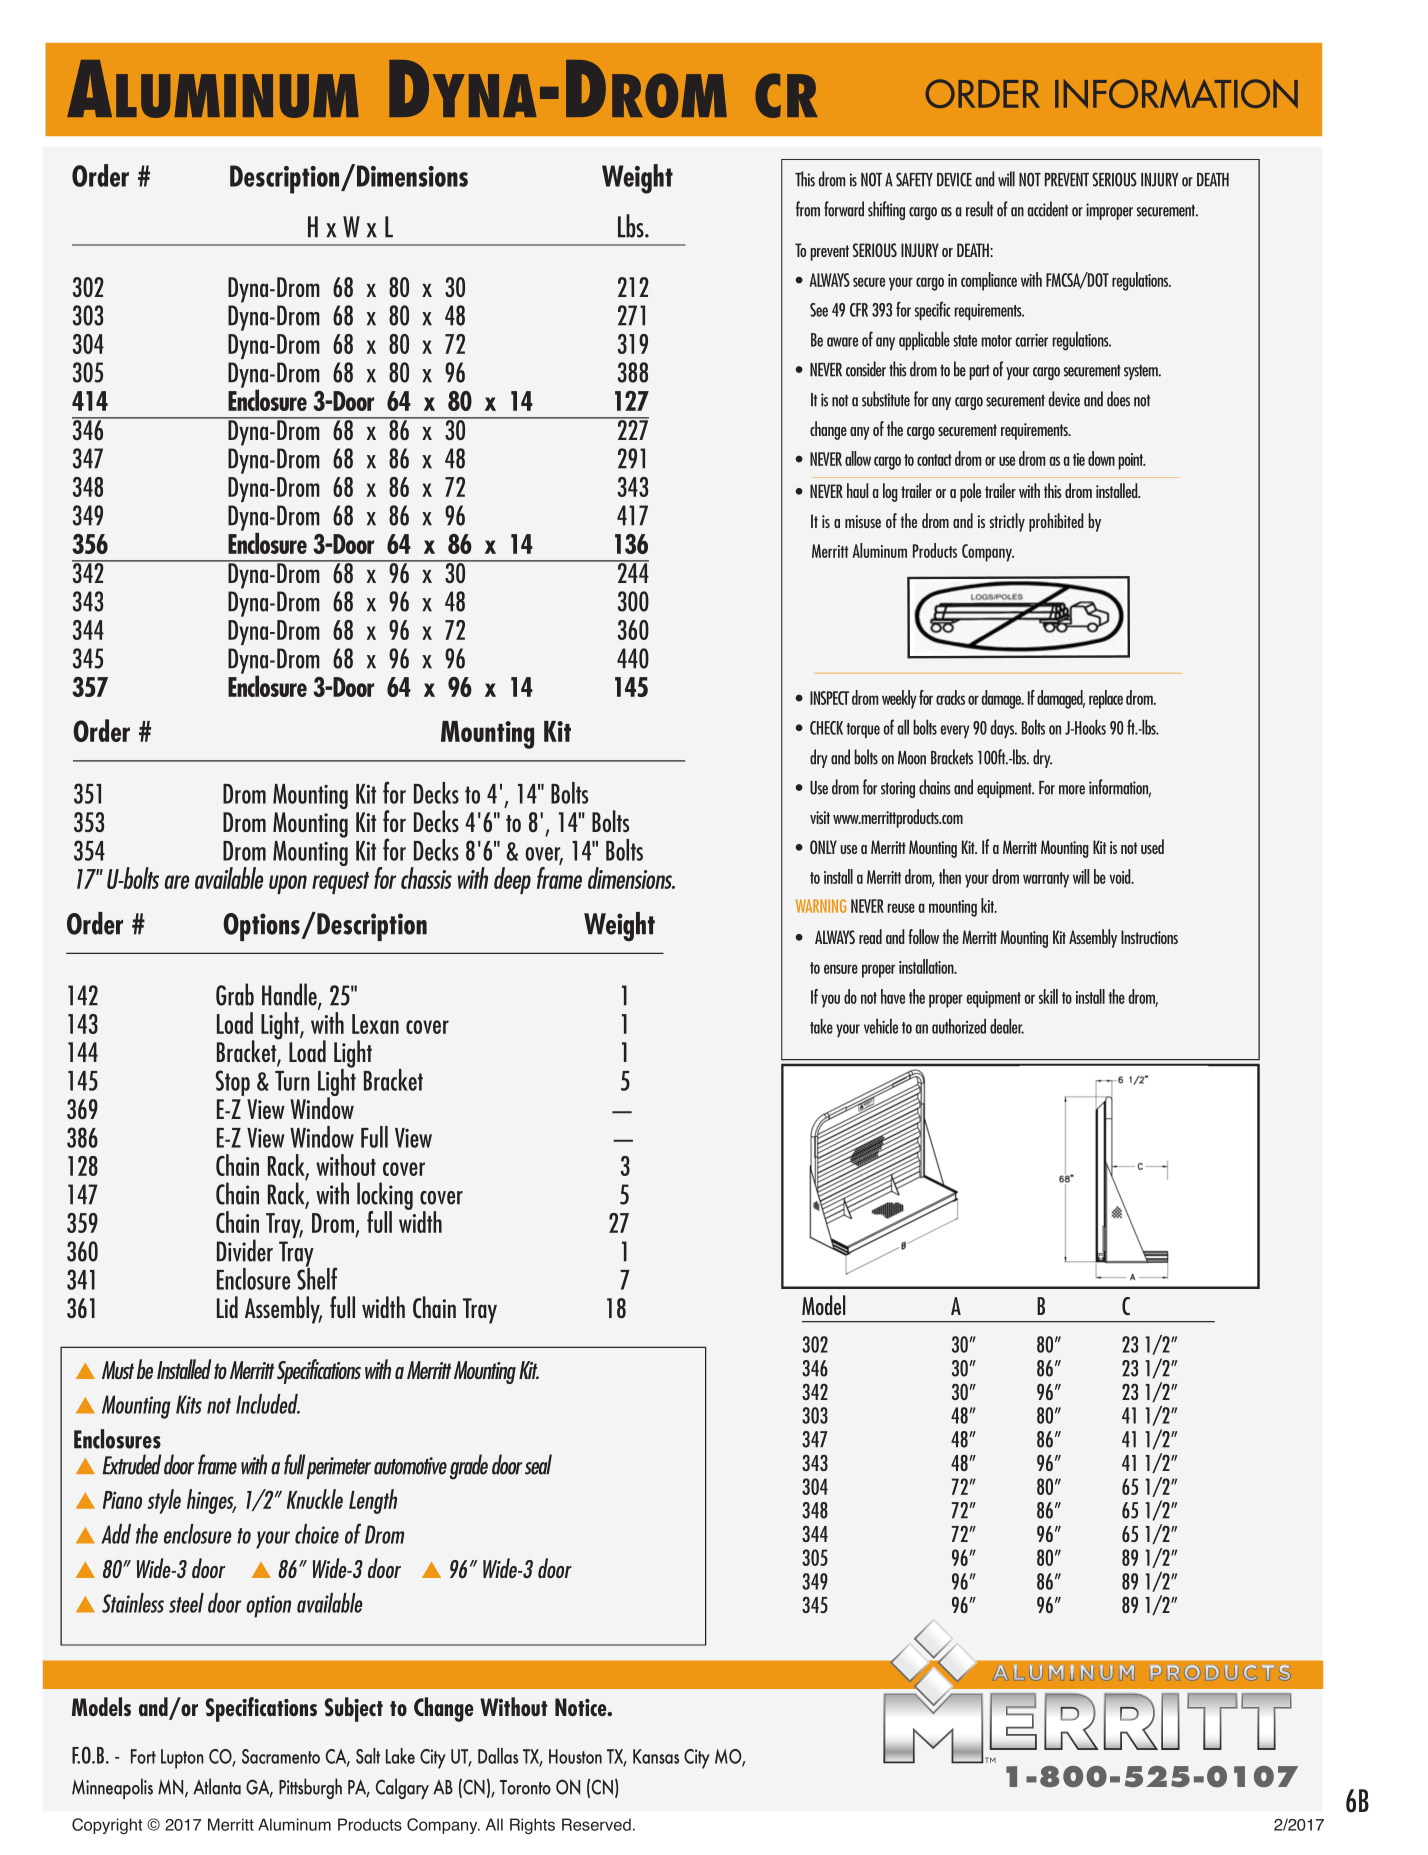 This screenshot has width=1428, height=1855. Describe the element at coordinates (235, 994) in the screenshot. I see `Grab` at that location.
